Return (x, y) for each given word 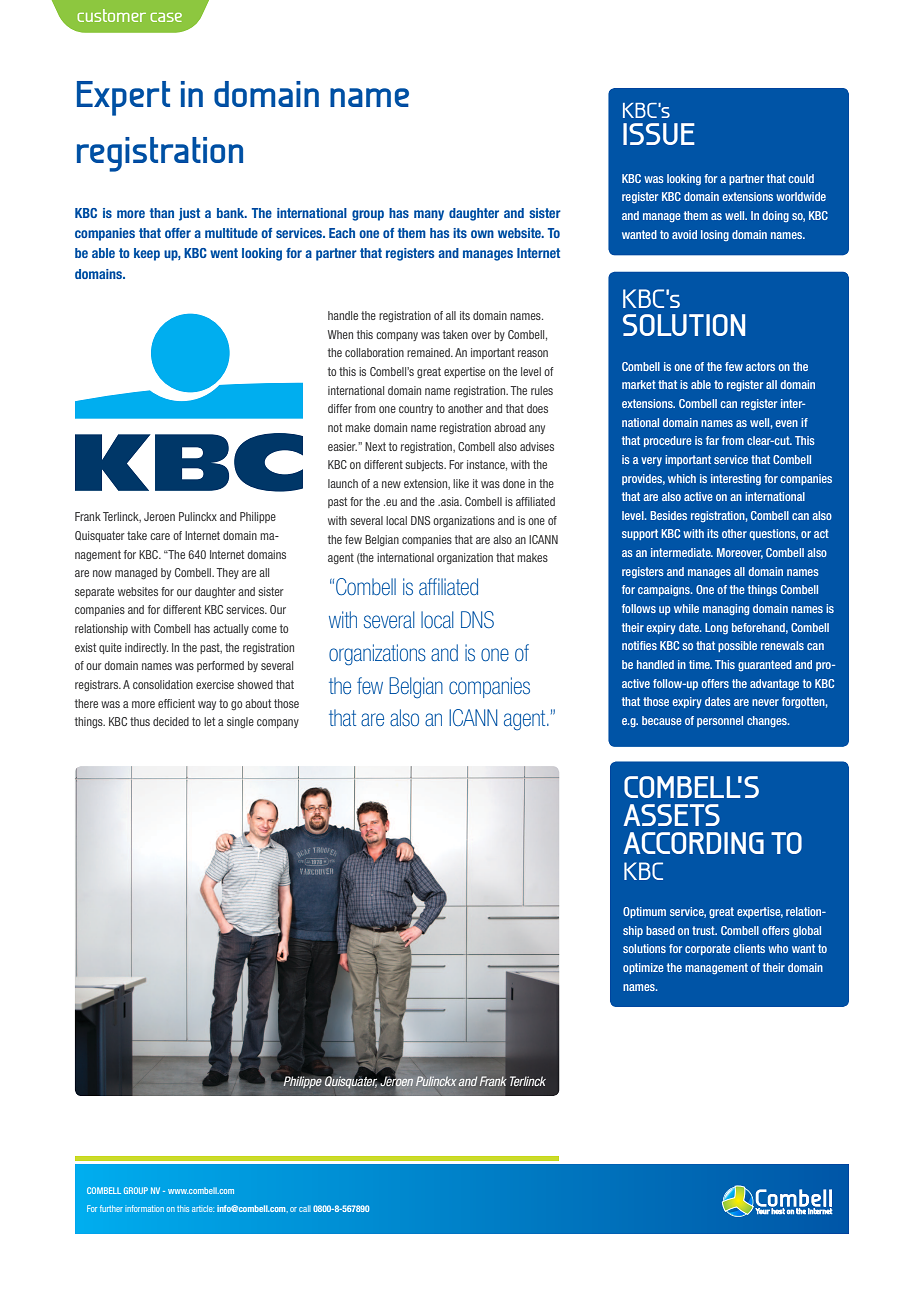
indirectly (146, 648)
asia (450, 501)
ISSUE (659, 134)
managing (726, 610)
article (203, 1208)
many (429, 215)
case (166, 17)
